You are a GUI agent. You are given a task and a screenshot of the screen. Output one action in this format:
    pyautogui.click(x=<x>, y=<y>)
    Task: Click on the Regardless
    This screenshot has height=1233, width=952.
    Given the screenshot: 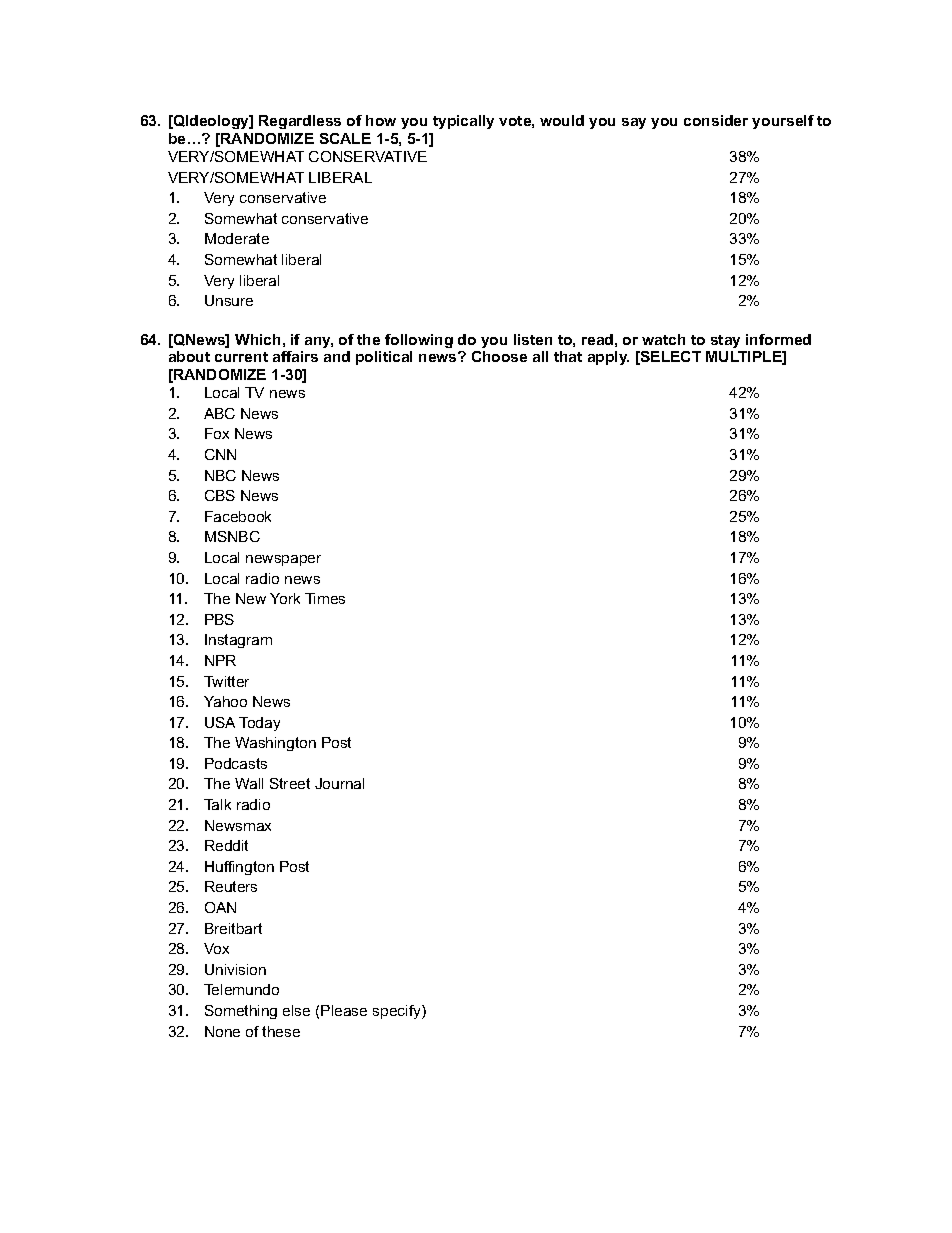 What is the action you would take?
    pyautogui.click(x=300, y=122)
